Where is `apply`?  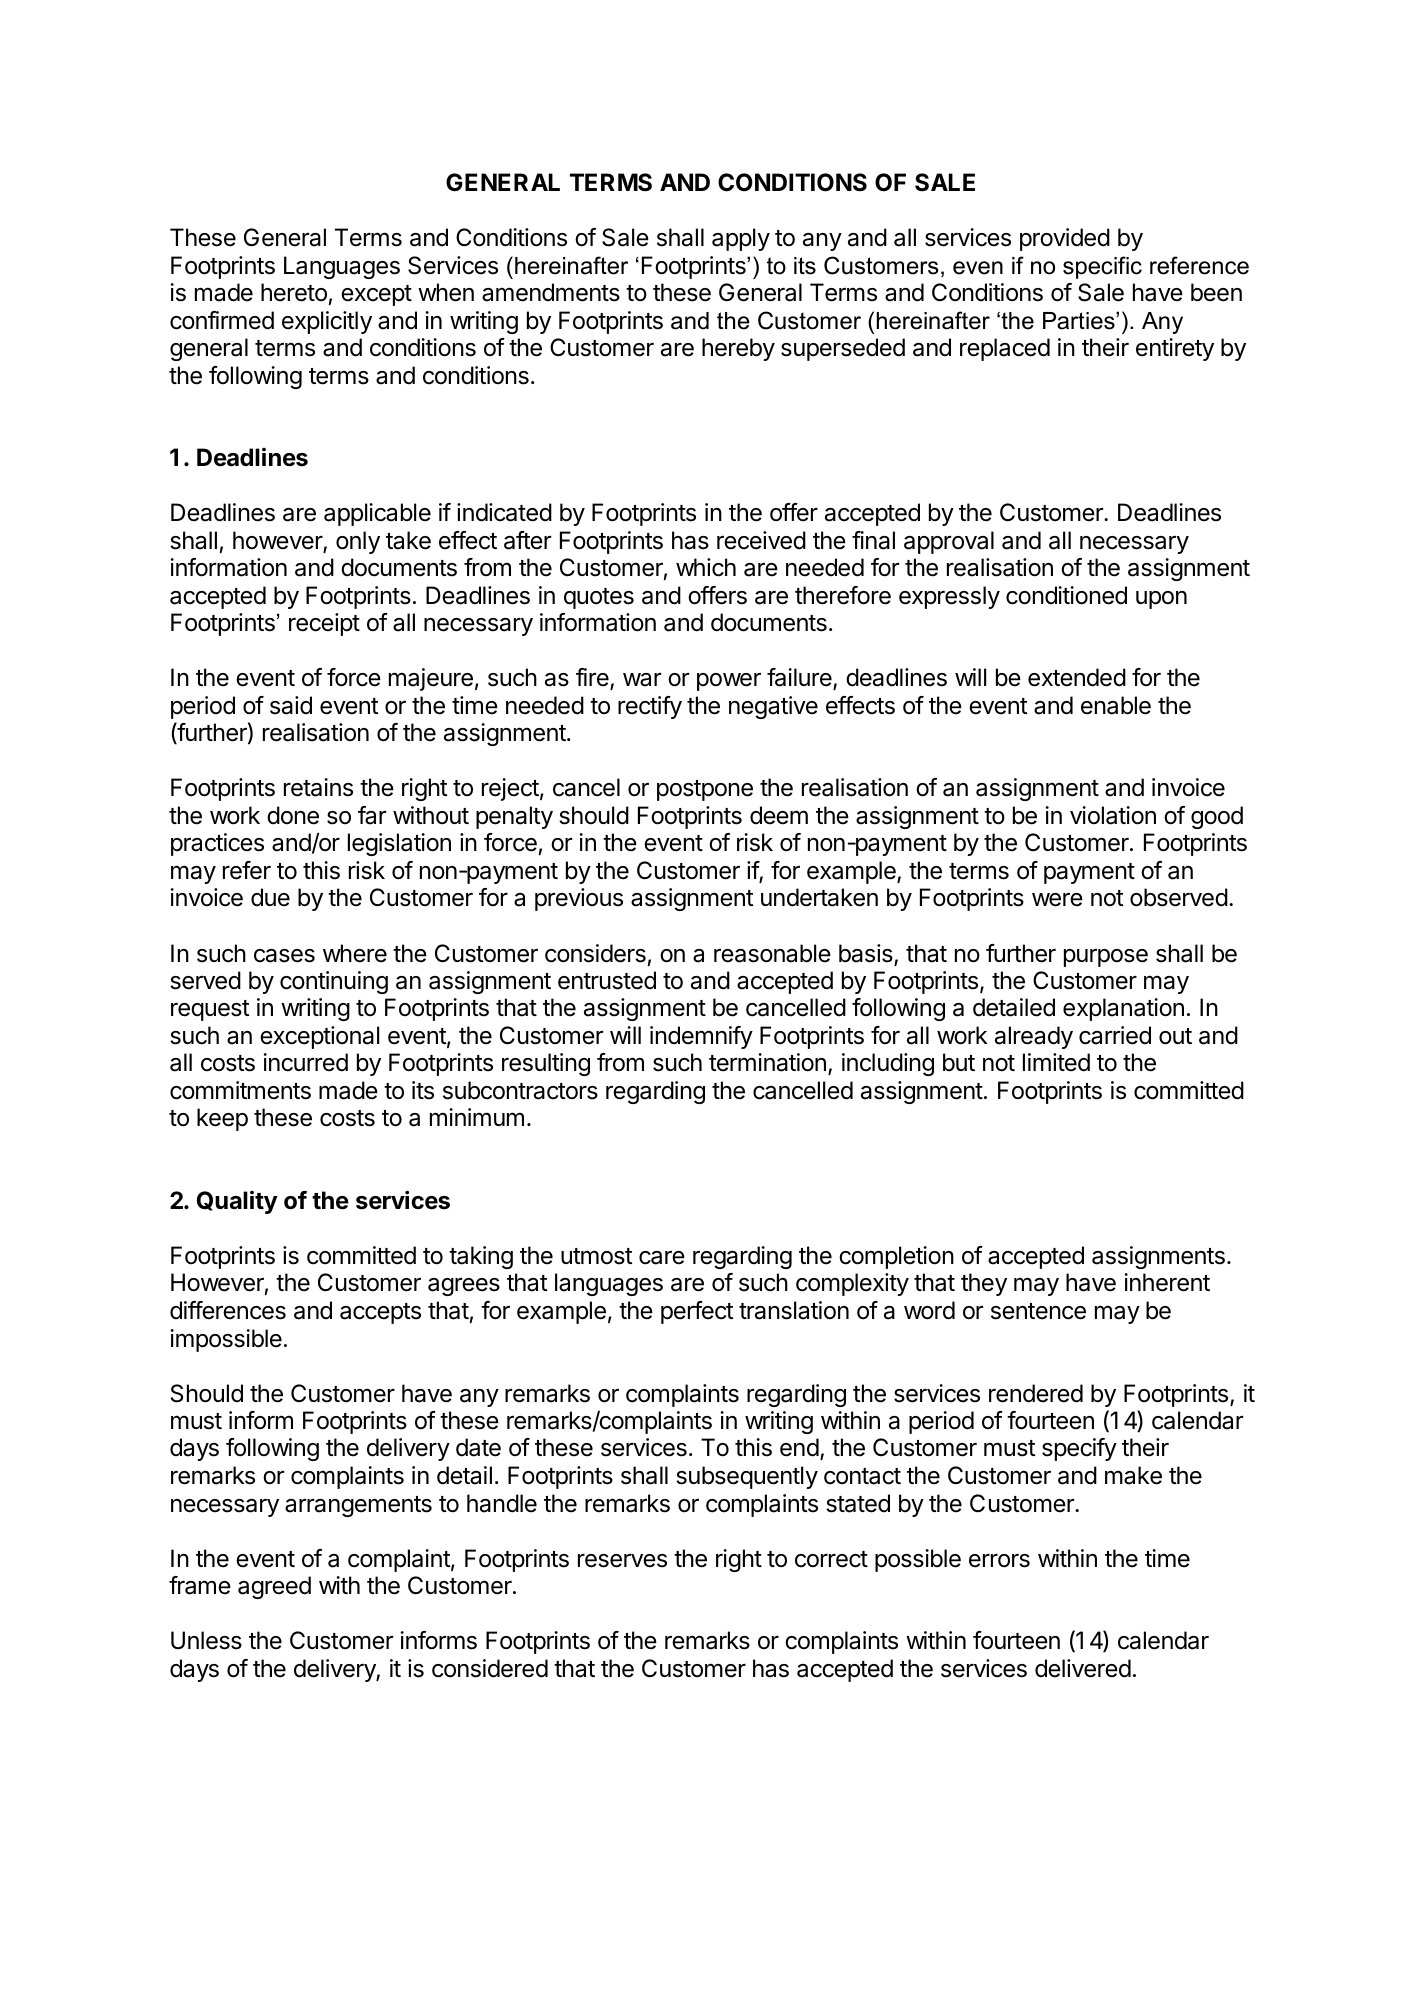
apply is located at coordinates (741, 239).
